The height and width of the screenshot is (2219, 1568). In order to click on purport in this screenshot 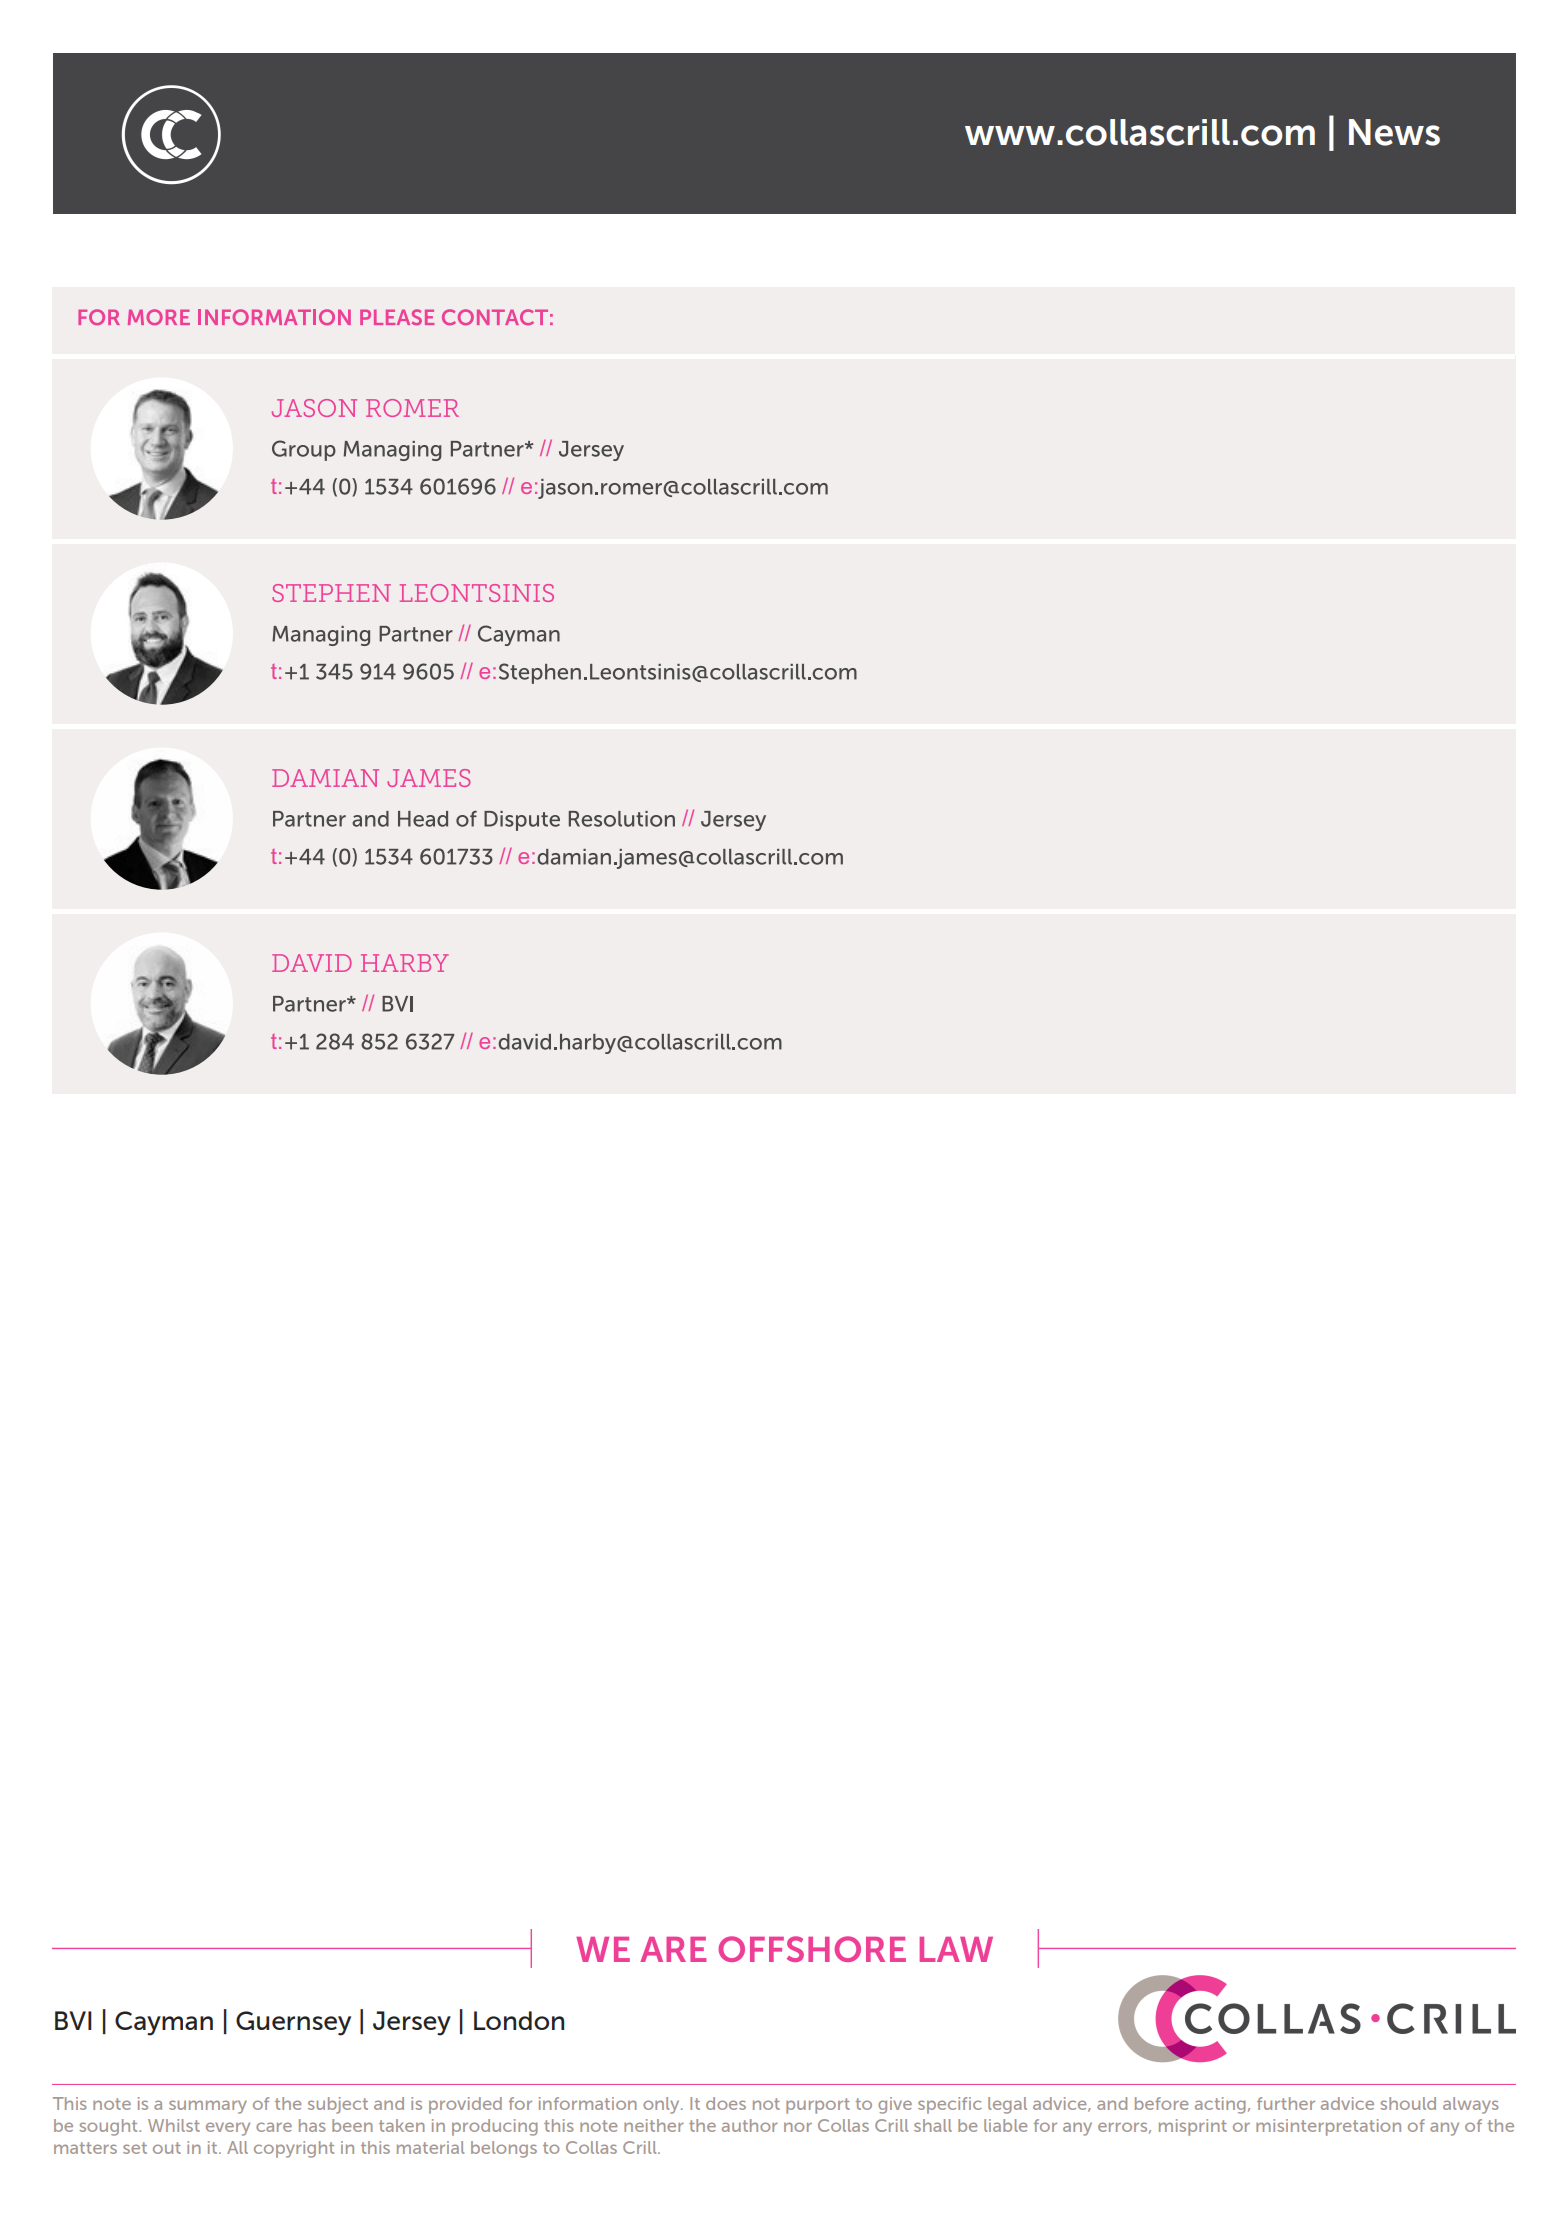, I will do `click(818, 2106)`.
